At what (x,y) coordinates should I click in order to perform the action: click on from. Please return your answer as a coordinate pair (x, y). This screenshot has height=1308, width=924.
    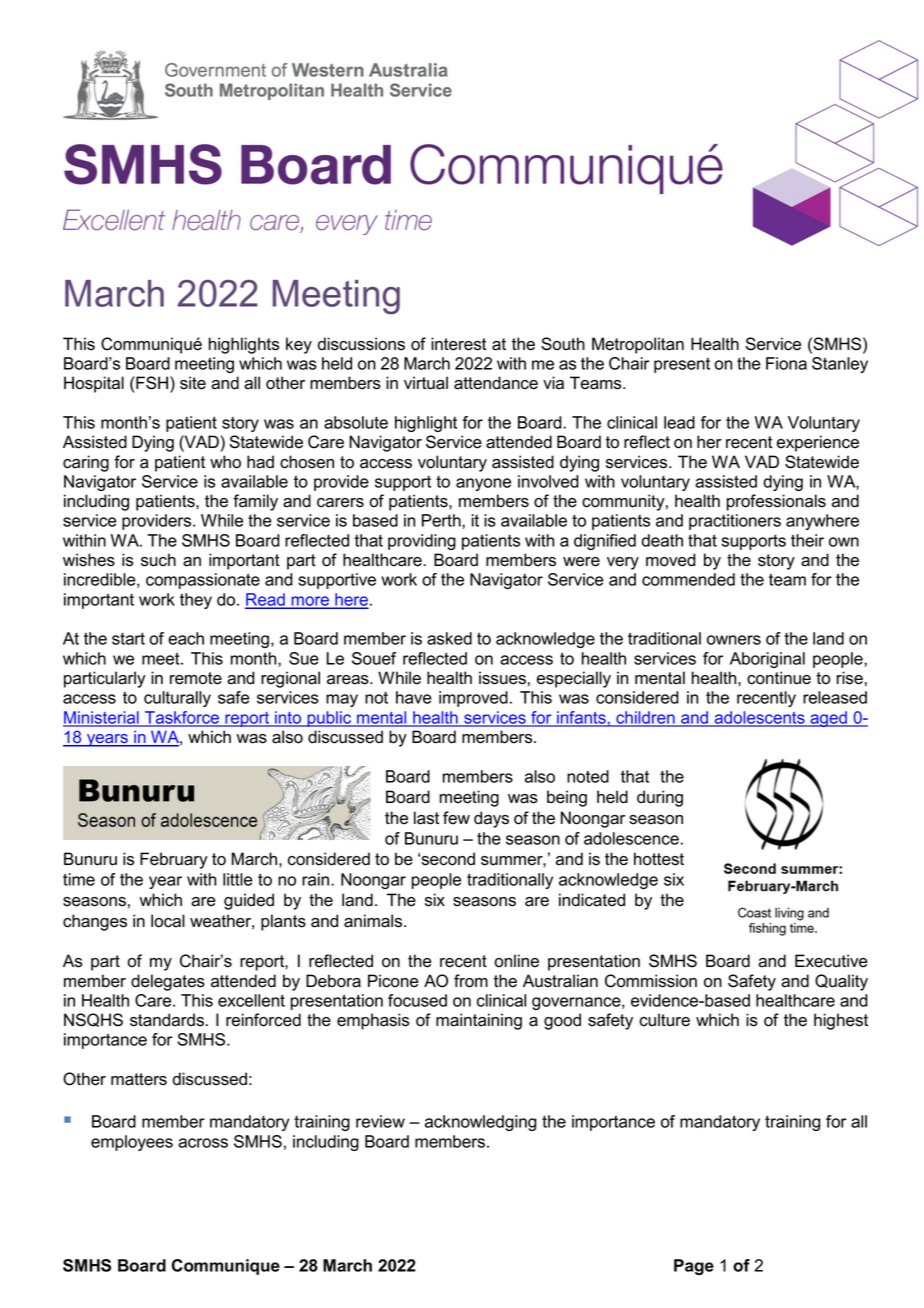
    Looking at the image, I should click on (471, 981).
